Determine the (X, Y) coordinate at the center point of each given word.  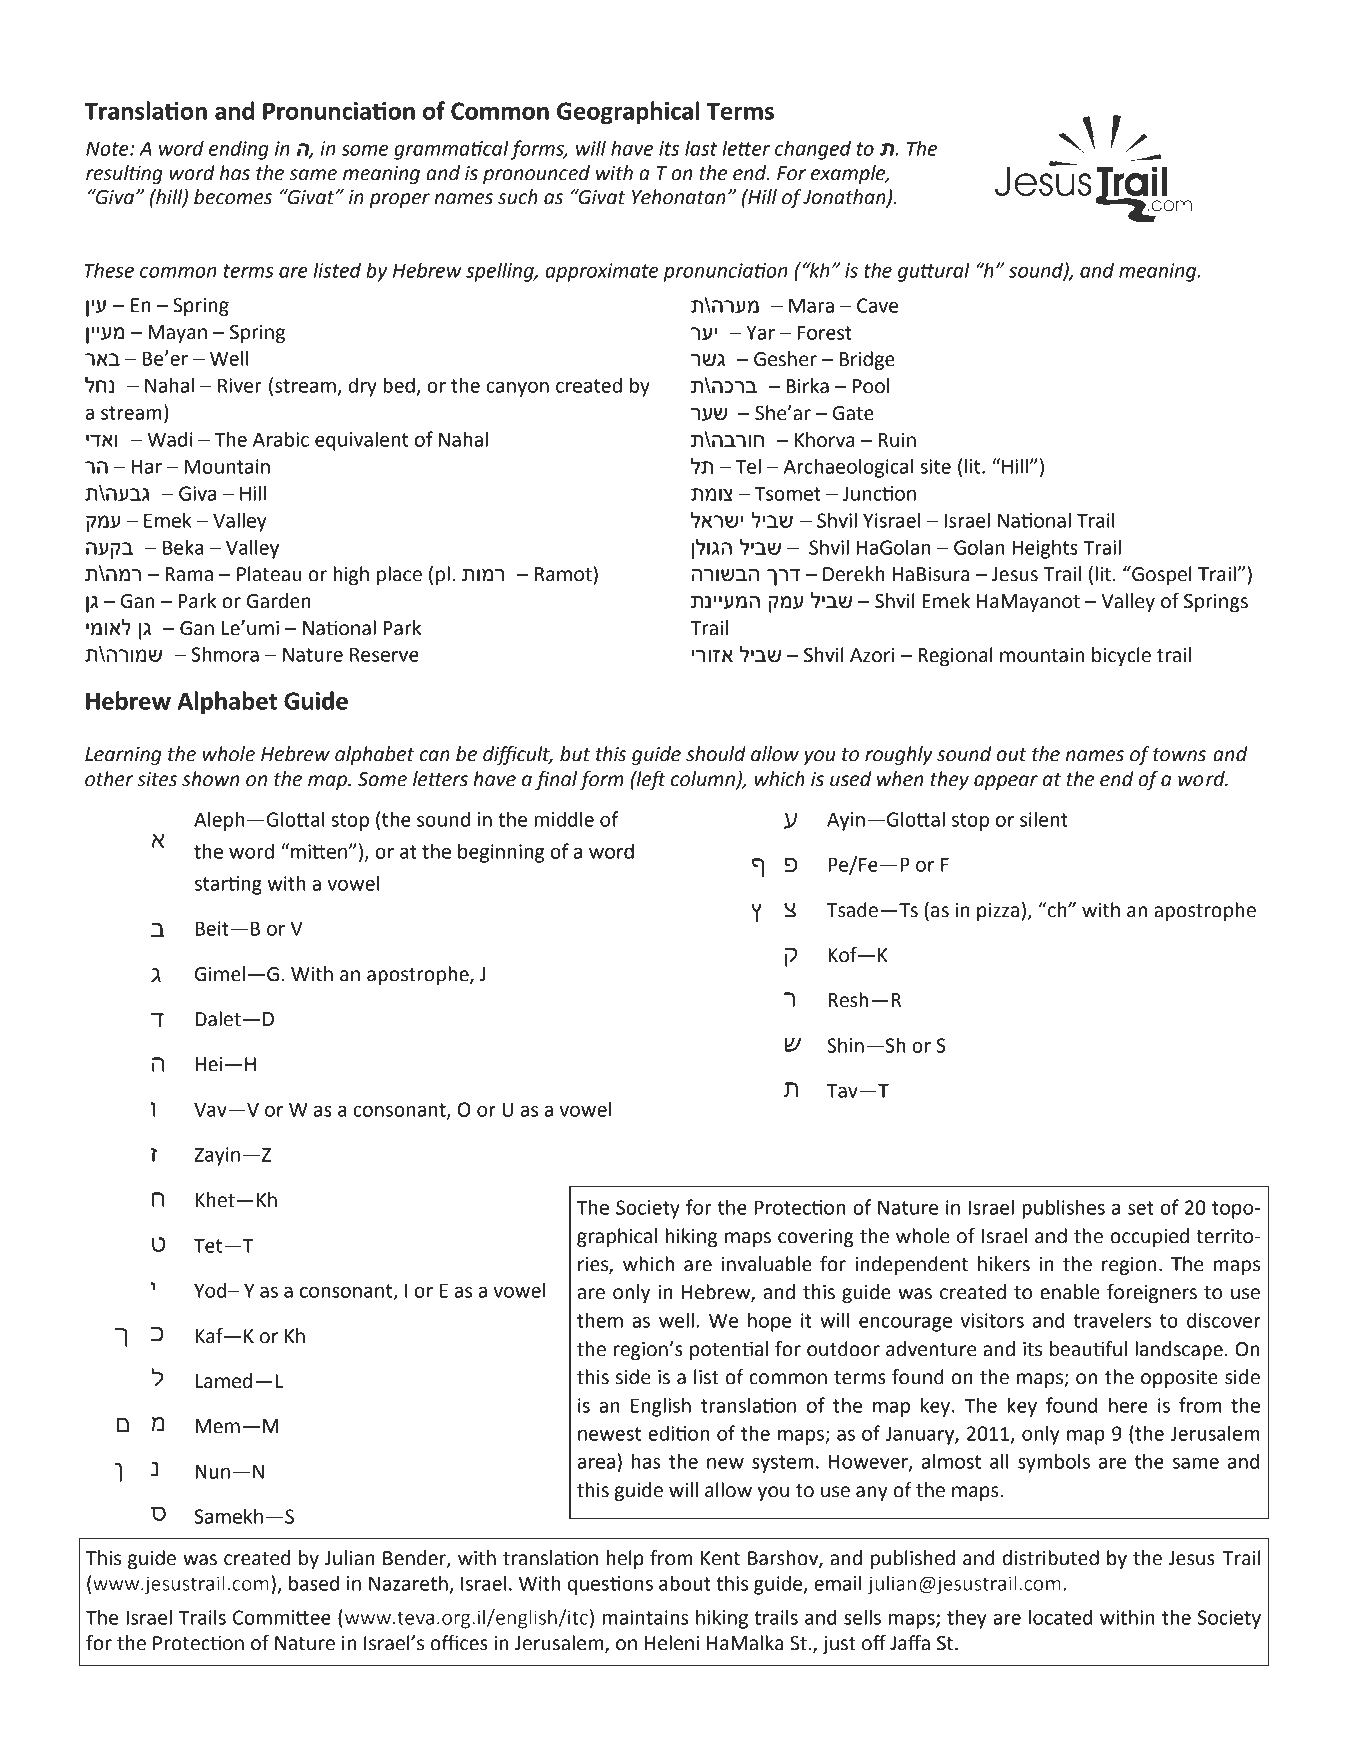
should (716, 754)
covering (816, 1238)
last (701, 148)
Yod (211, 1290)
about (685, 1583)
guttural (934, 272)
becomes (233, 197)
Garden (279, 601)
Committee (282, 1617)
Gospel (1161, 575)
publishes (1063, 1209)
